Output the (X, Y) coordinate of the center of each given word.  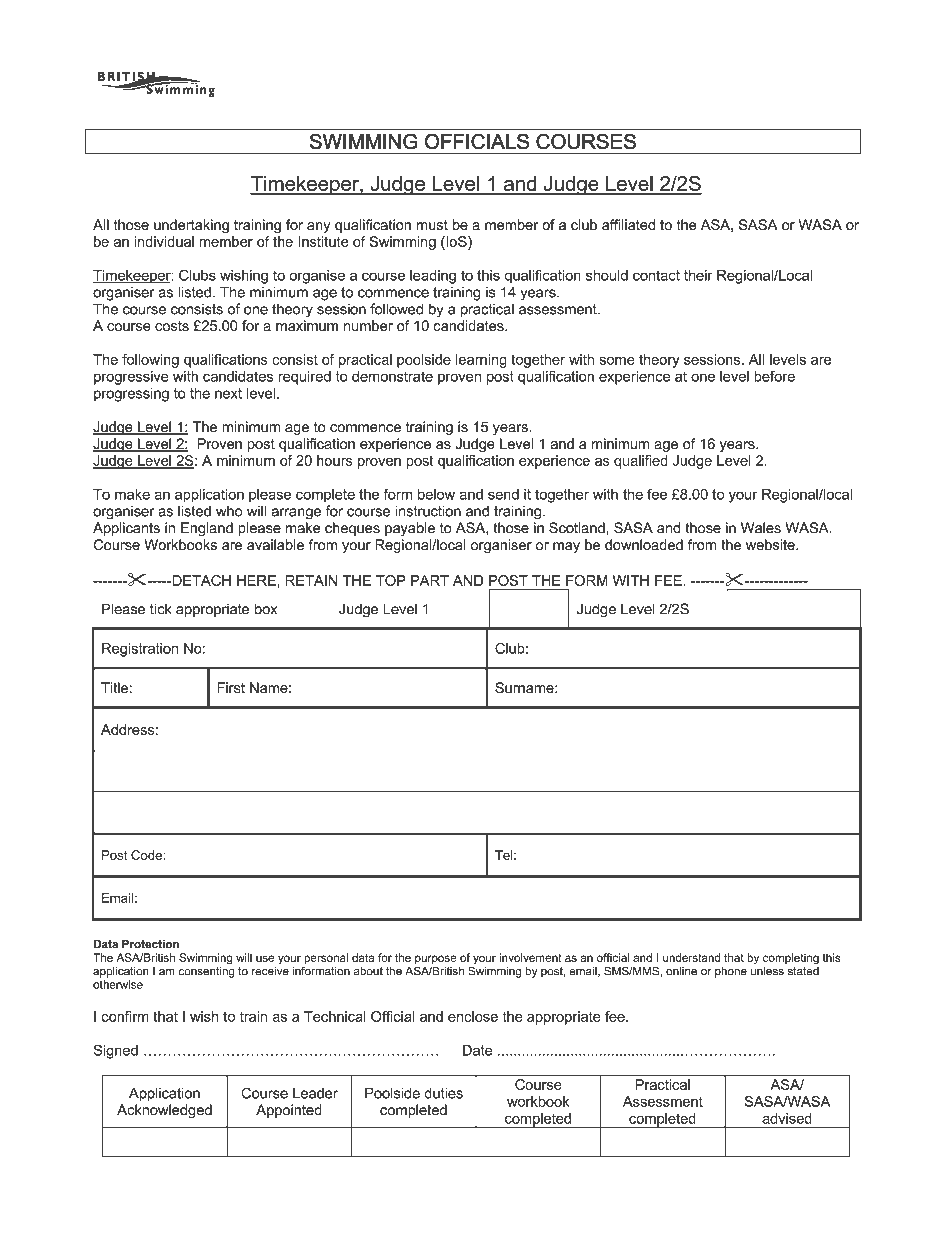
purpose (436, 961)
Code (147, 855)
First (231, 687)
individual (164, 241)
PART (430, 580)
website (771, 545)
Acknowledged (164, 1111)
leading (433, 277)
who (229, 511)
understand (691, 957)
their (698, 275)
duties (443, 1093)
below (436, 494)
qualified (641, 462)
